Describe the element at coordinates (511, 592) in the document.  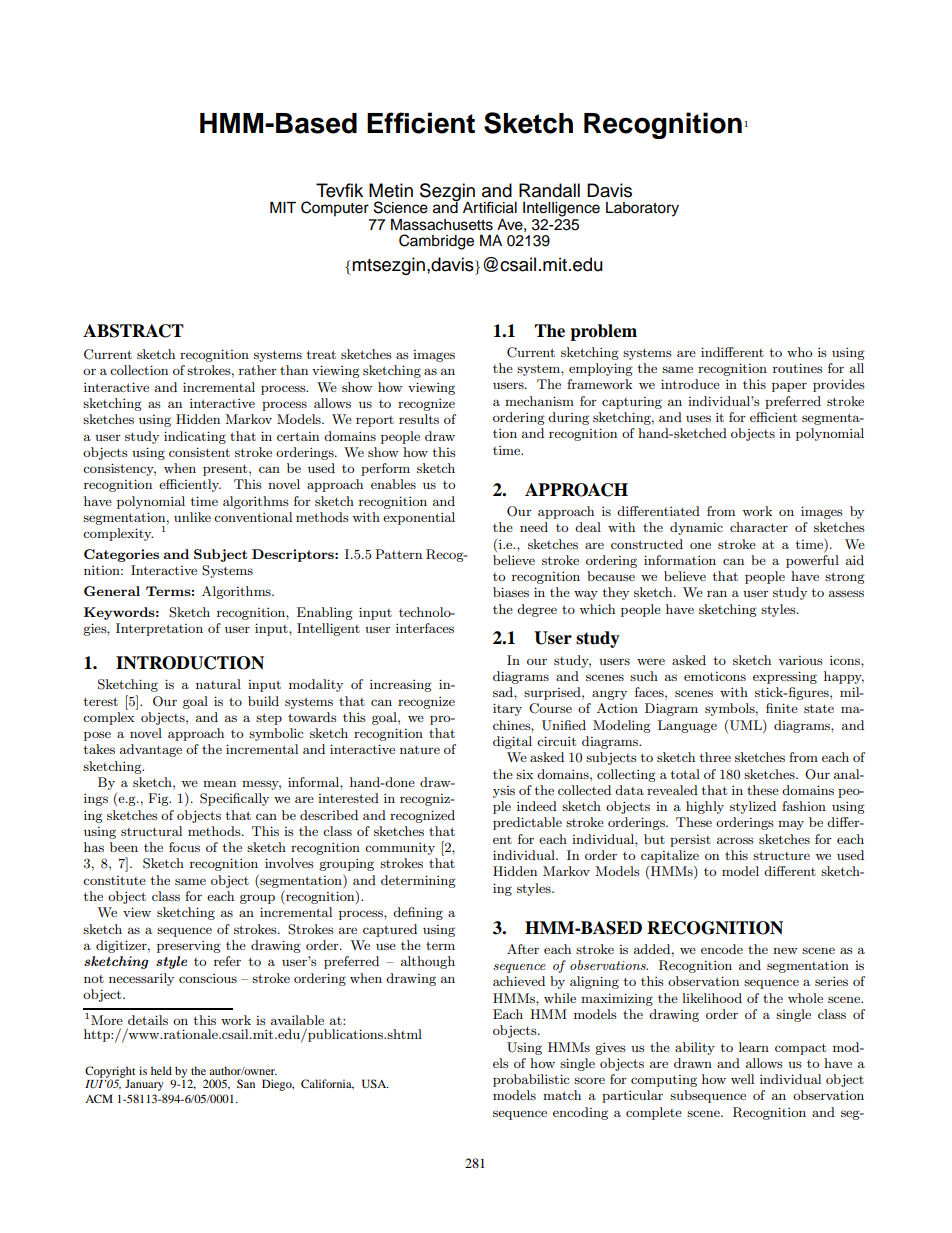
I see `biases` at that location.
